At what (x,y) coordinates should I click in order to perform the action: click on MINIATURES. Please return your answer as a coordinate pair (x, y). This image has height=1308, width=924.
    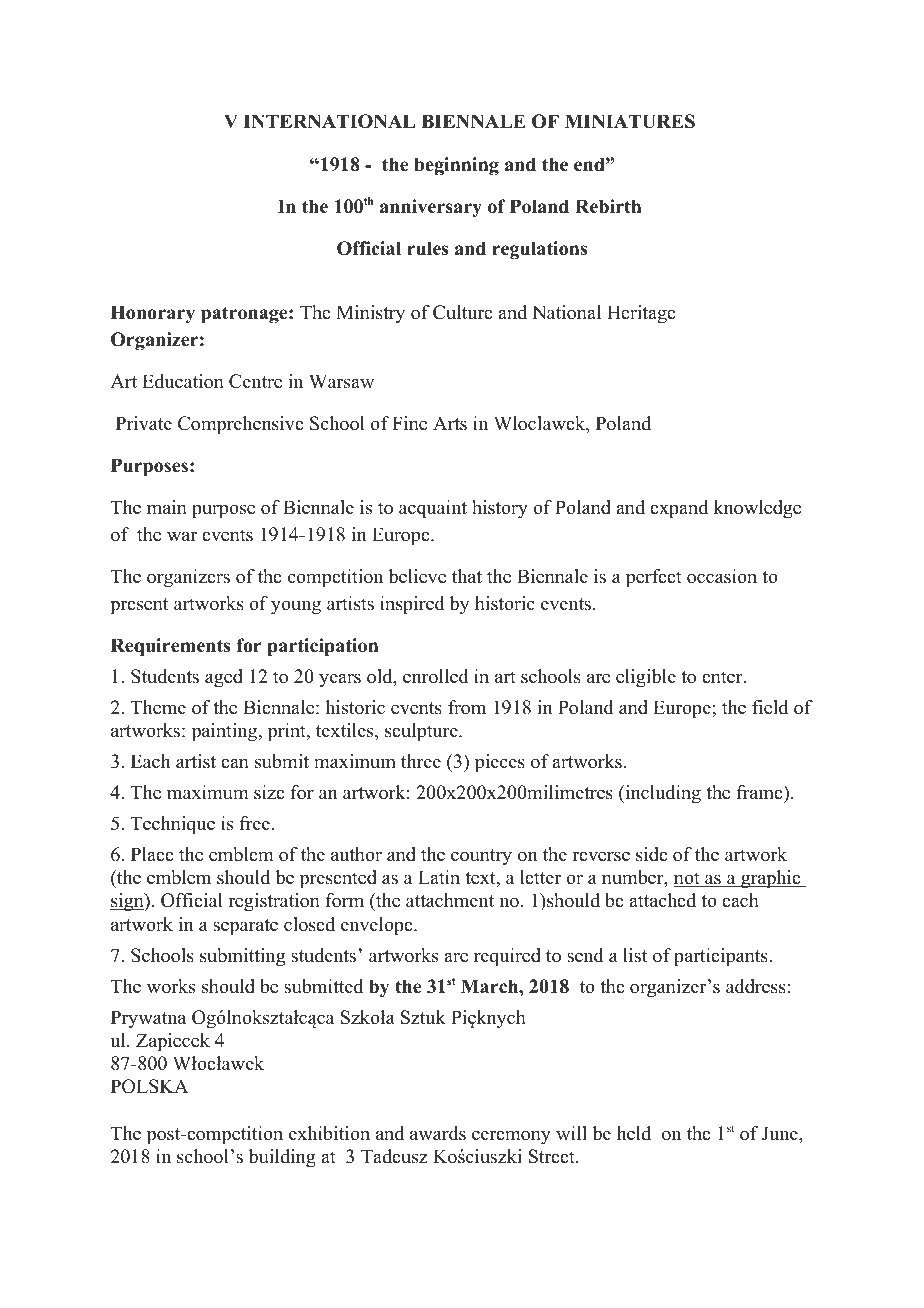
    Looking at the image, I should click on (630, 121).
